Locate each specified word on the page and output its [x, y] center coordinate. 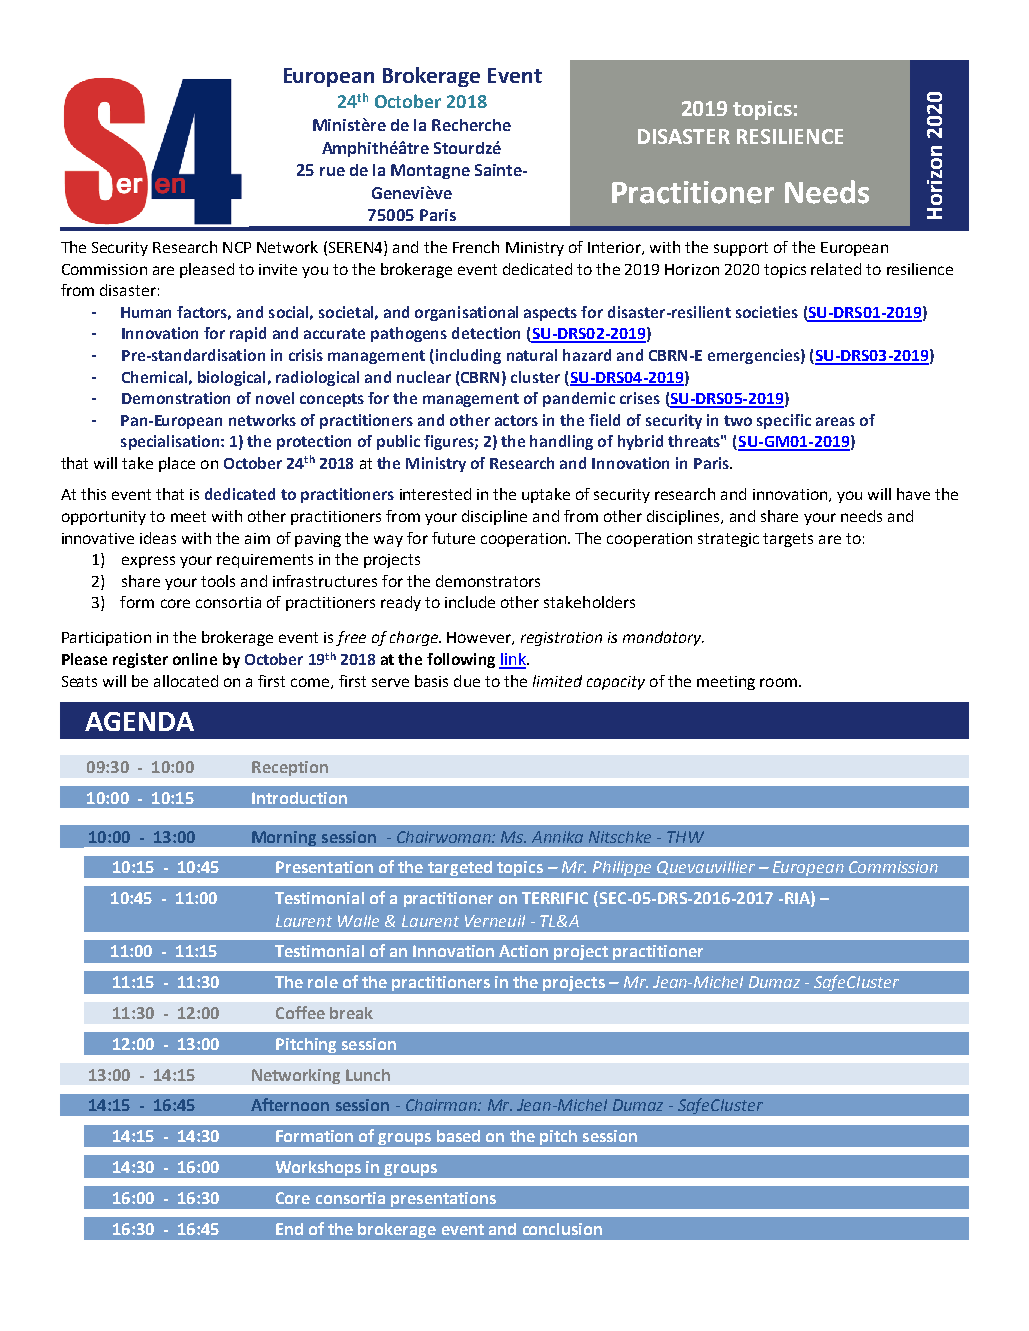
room [778, 682]
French [476, 247]
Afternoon [290, 1104]
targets [788, 540]
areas [835, 421]
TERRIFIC [555, 898]
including [467, 356]
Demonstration [176, 398]
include [470, 602]
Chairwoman [445, 837]
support [741, 249]
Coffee [300, 1012]
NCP [237, 247]
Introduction [299, 798]
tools [218, 581]
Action [523, 951]
